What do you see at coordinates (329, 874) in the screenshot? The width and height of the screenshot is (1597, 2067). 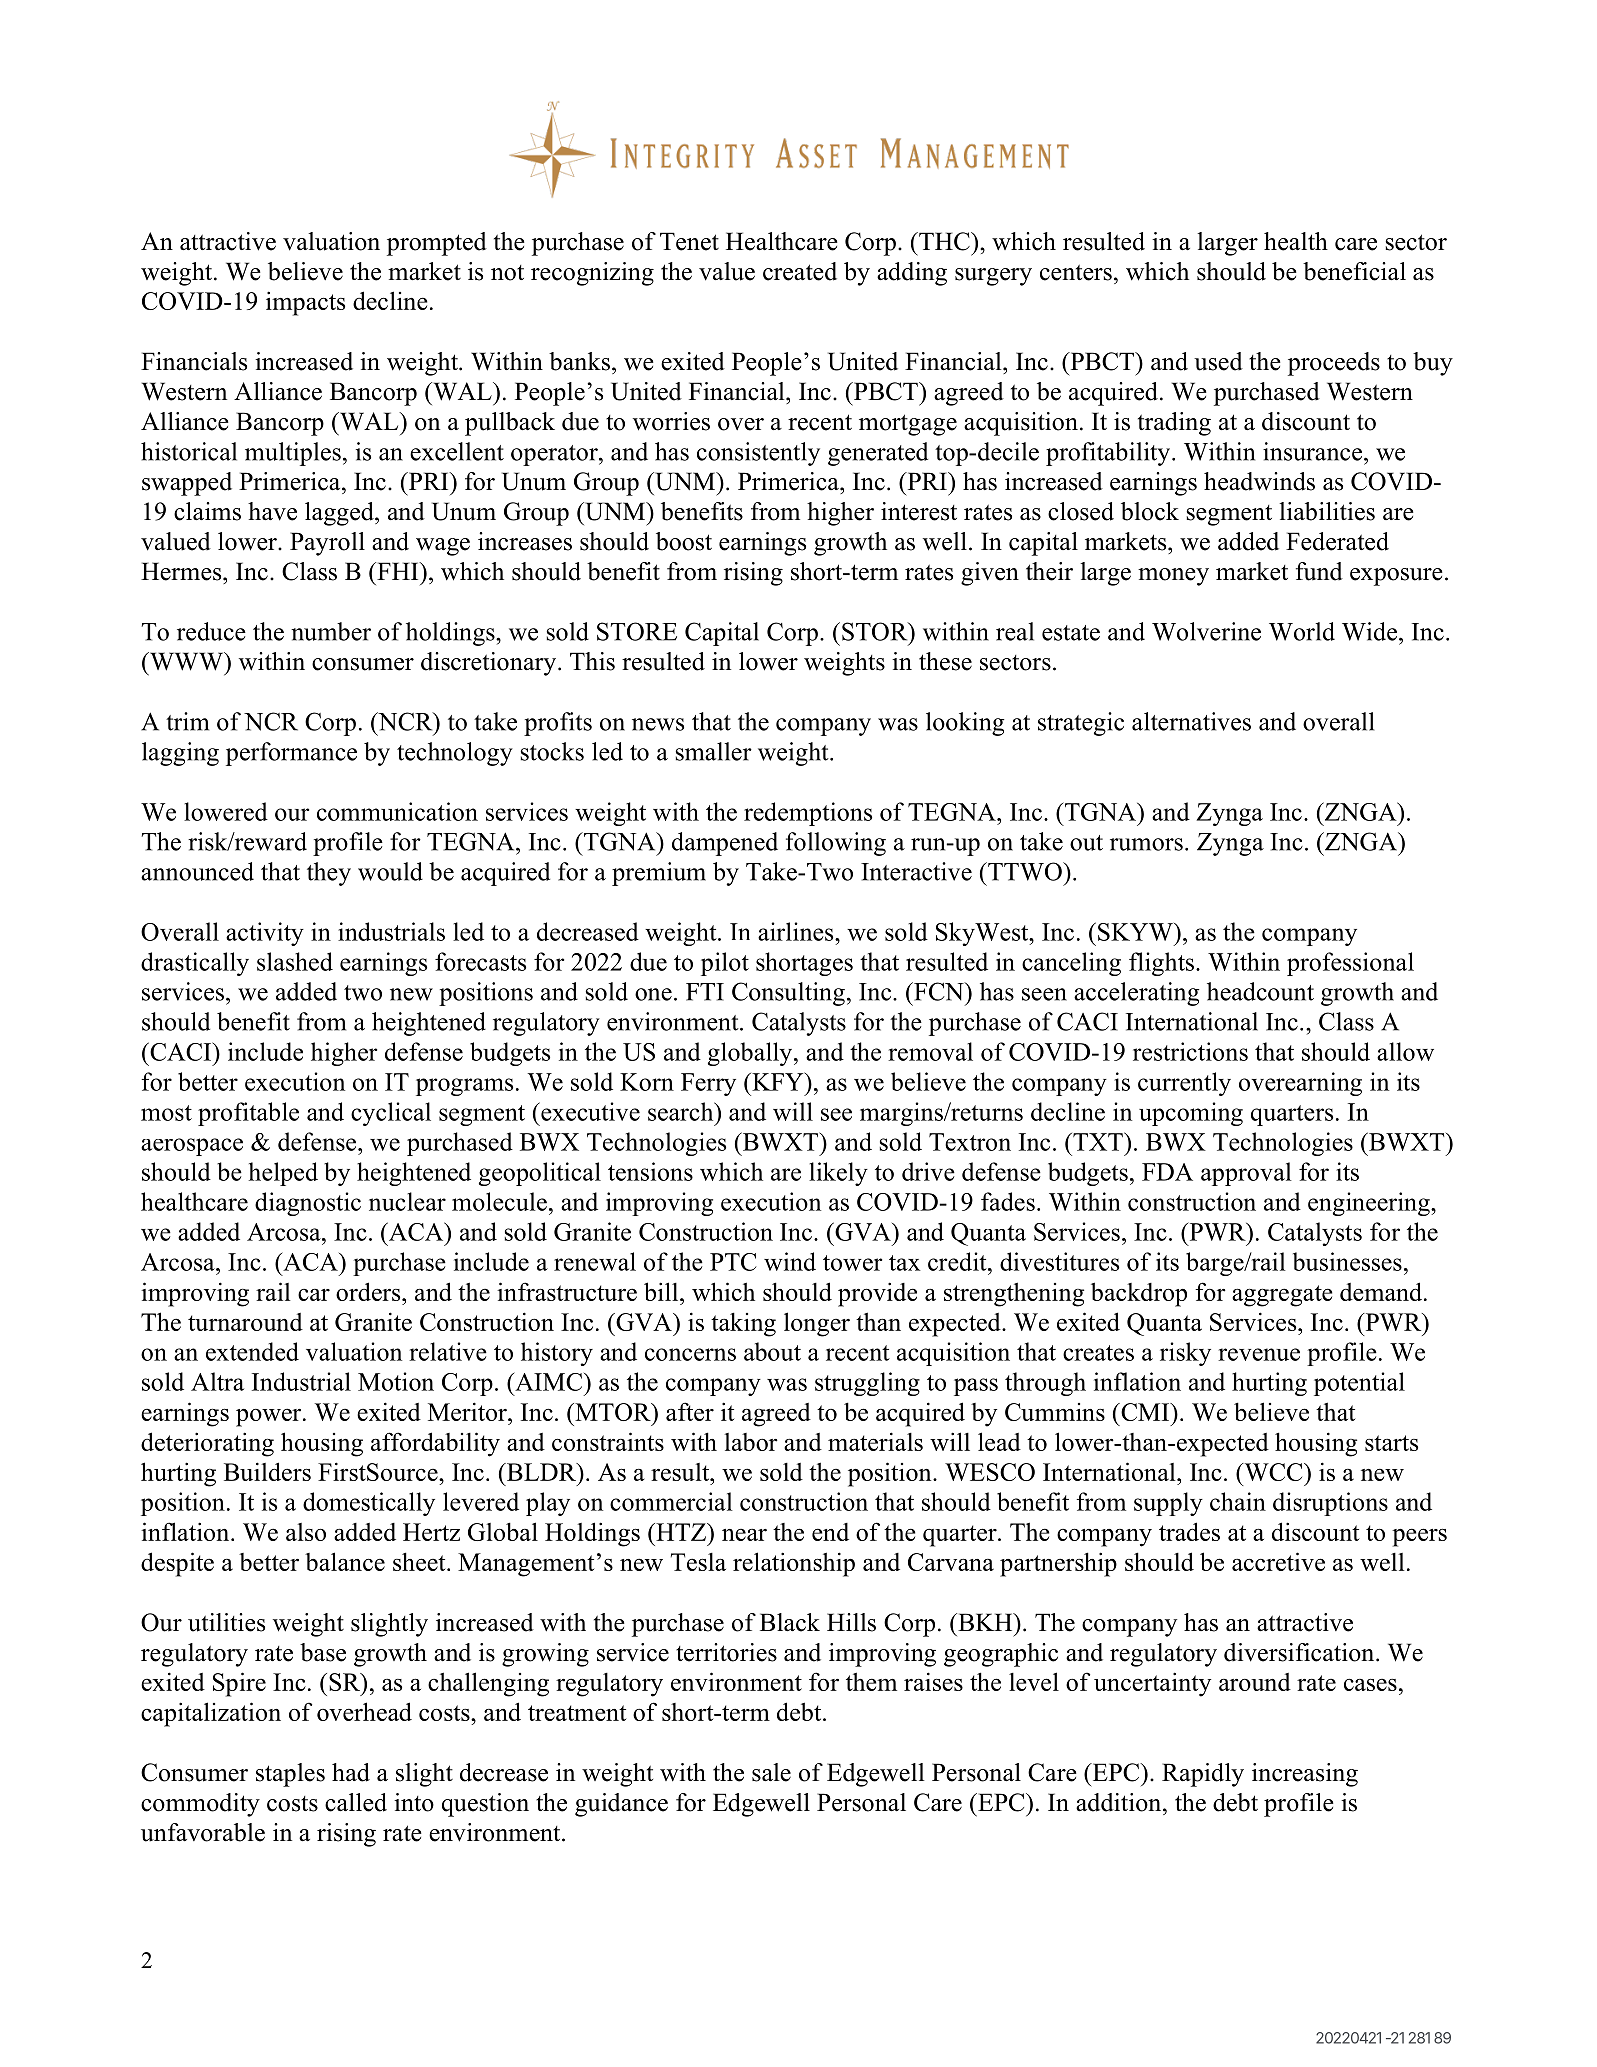 I see `they` at bounding box center [329, 874].
